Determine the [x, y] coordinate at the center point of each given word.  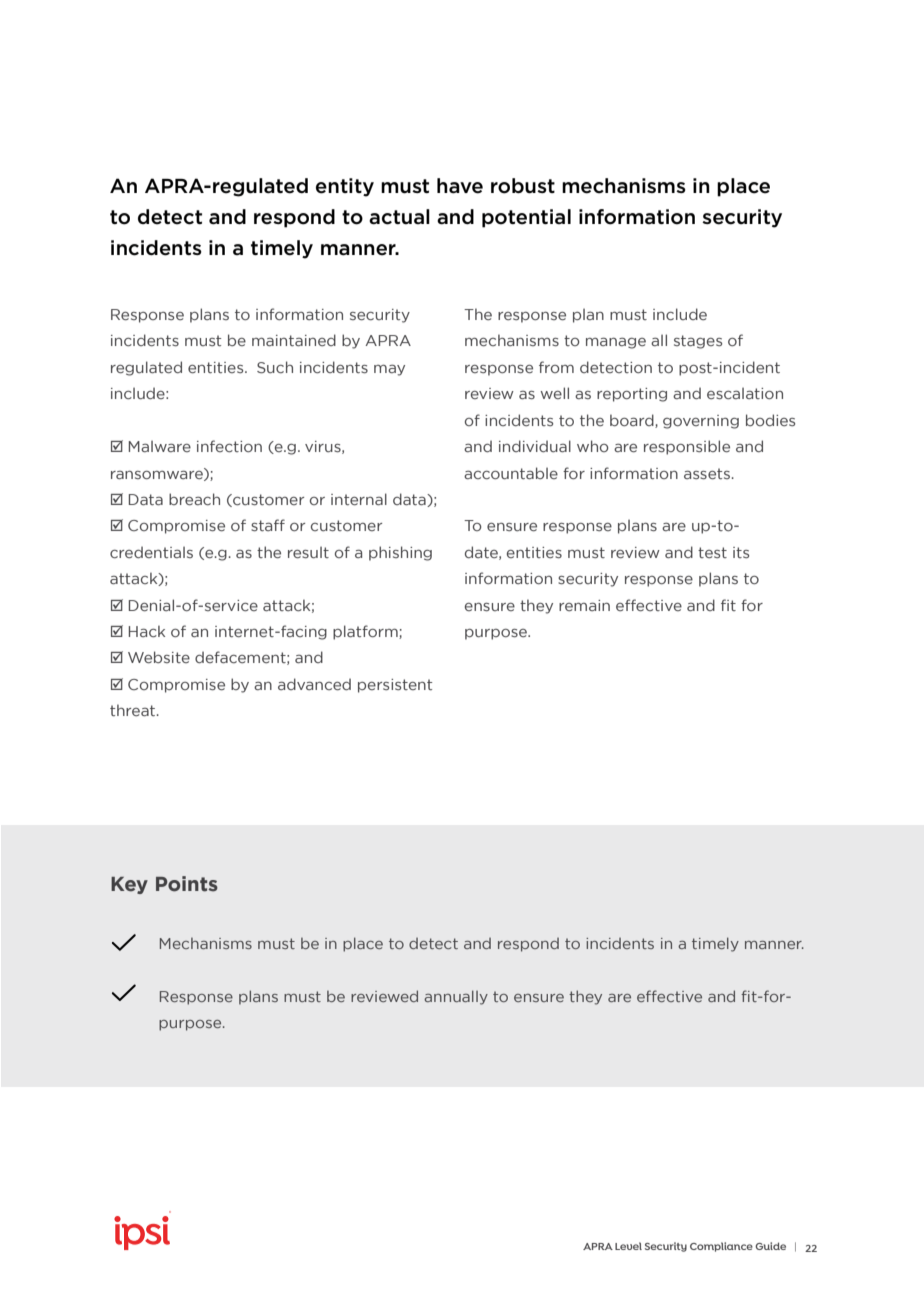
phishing [400, 553]
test [712, 552]
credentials [151, 552]
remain [584, 605]
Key [129, 885]
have [460, 186]
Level [628, 1246]
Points [187, 884]
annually [456, 997]
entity [345, 187]
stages [698, 342]
